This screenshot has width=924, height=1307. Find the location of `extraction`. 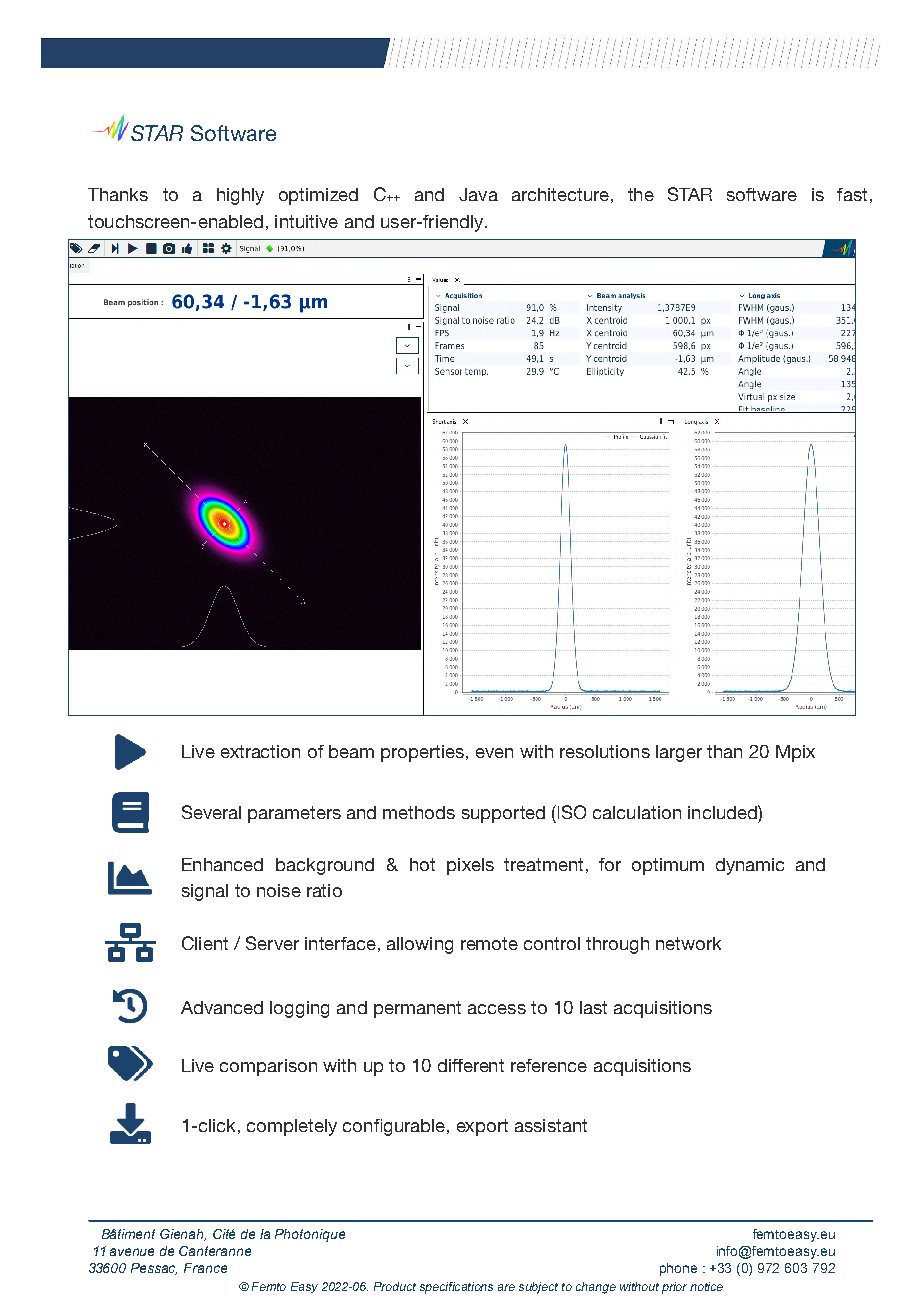

extraction is located at coordinates (260, 751).
